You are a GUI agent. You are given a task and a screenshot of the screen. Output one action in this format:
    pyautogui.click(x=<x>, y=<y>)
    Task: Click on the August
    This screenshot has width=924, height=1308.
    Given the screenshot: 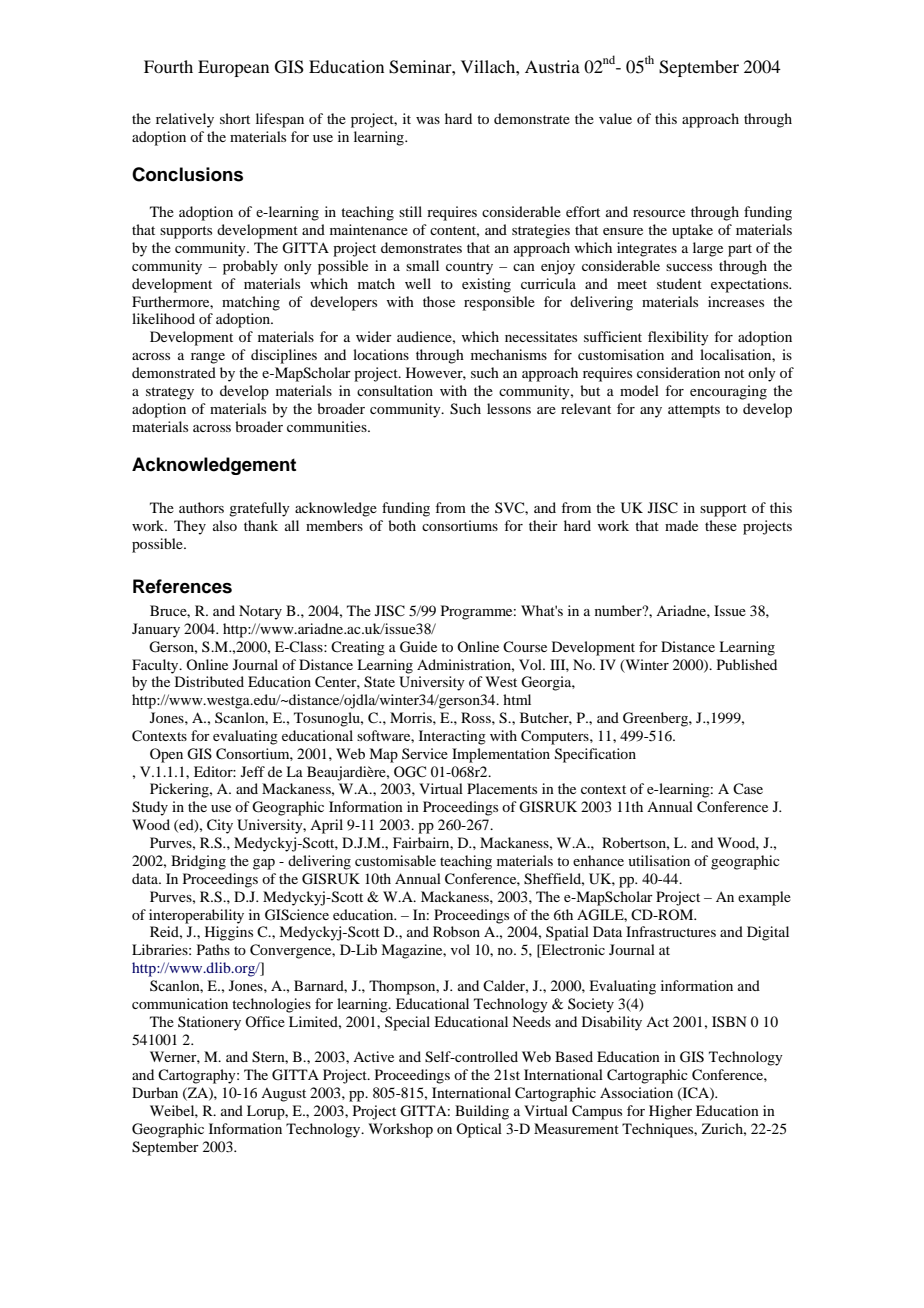 What is the action you would take?
    pyautogui.click(x=283, y=1095)
